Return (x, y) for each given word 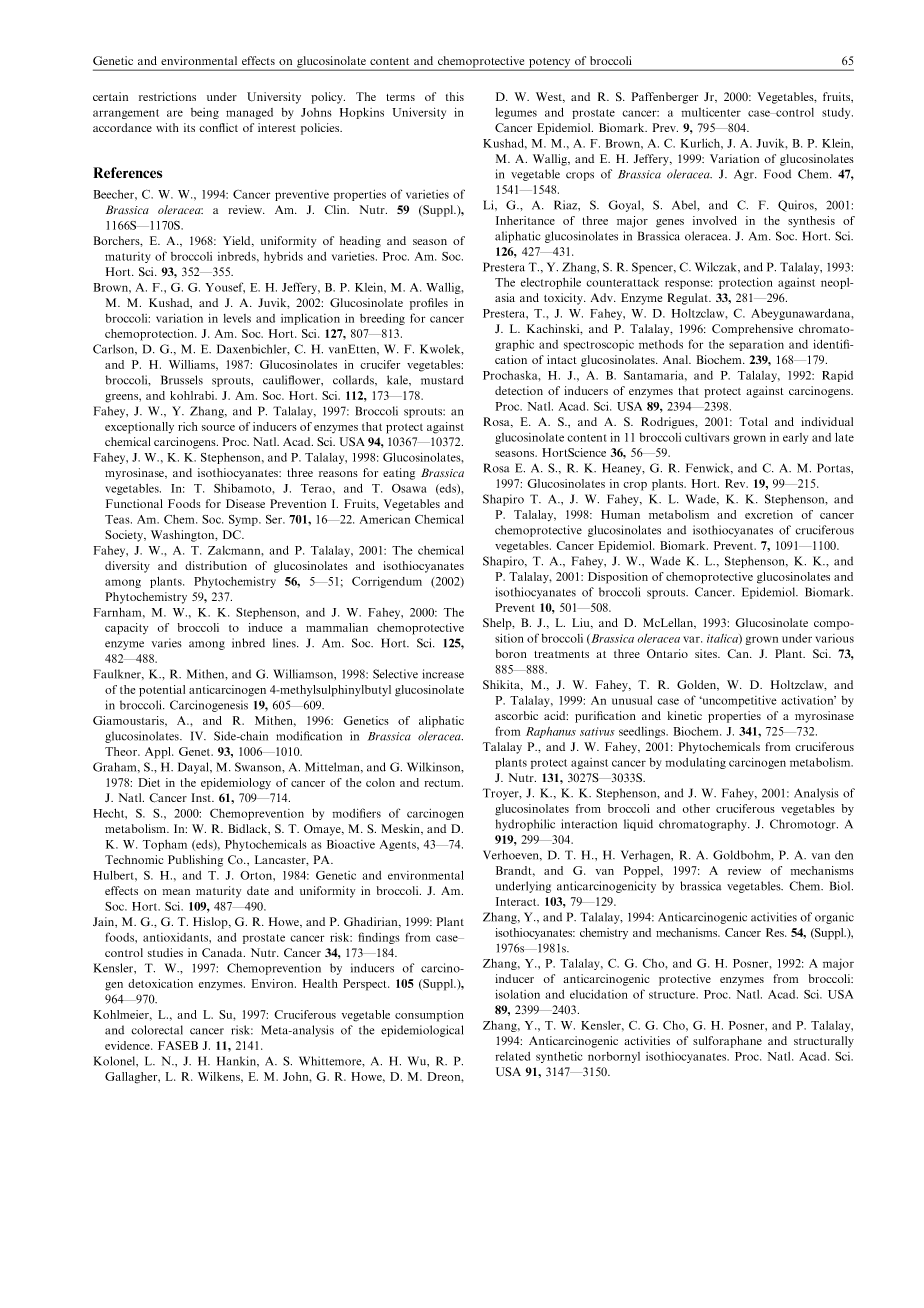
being (205, 113)
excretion (769, 514)
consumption (429, 1016)
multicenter (711, 112)
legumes (516, 113)
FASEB (178, 1045)
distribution (216, 565)
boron (511, 653)
